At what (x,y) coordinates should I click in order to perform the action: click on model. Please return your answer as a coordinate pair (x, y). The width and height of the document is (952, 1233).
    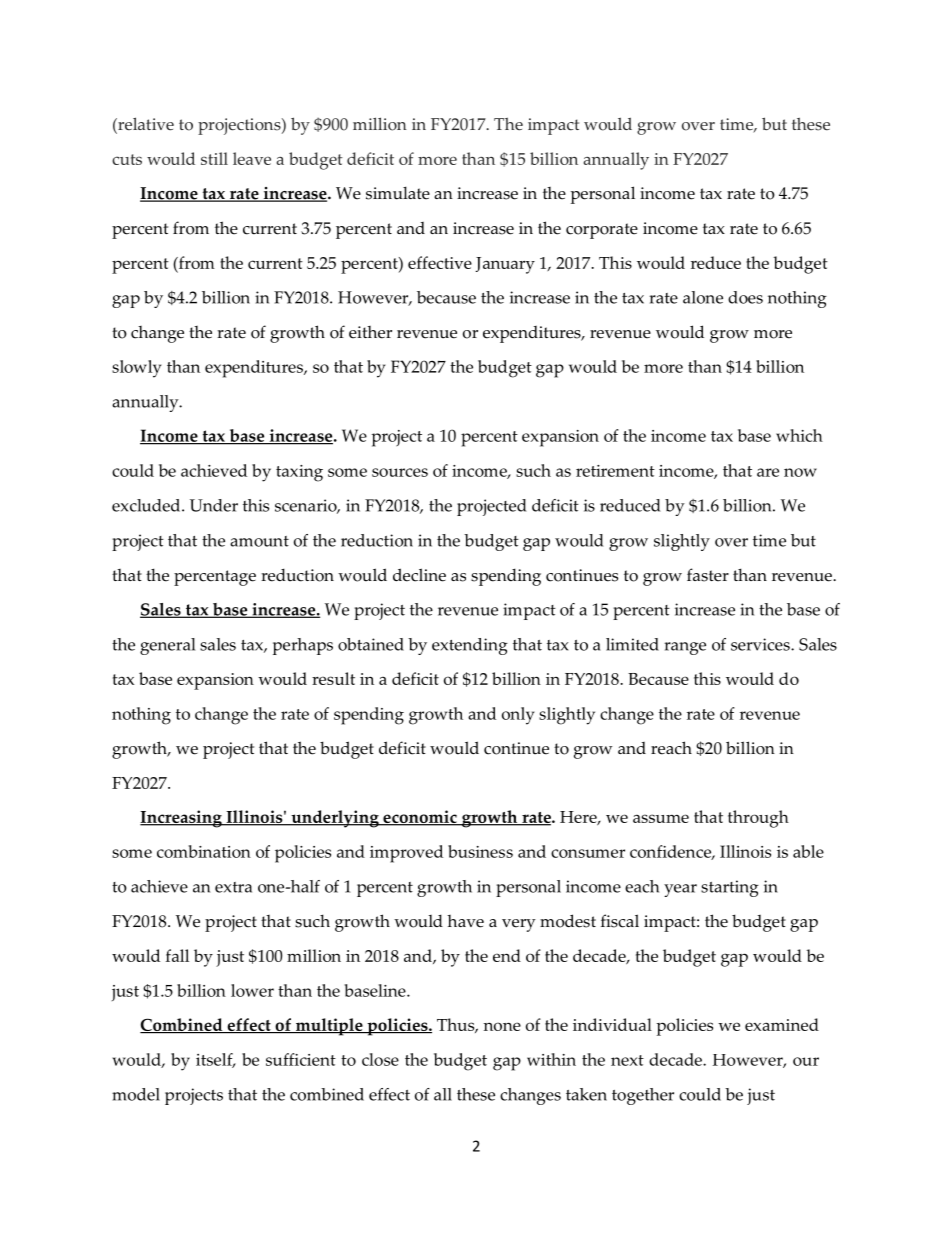
    Looking at the image, I should click on (136, 1094).
